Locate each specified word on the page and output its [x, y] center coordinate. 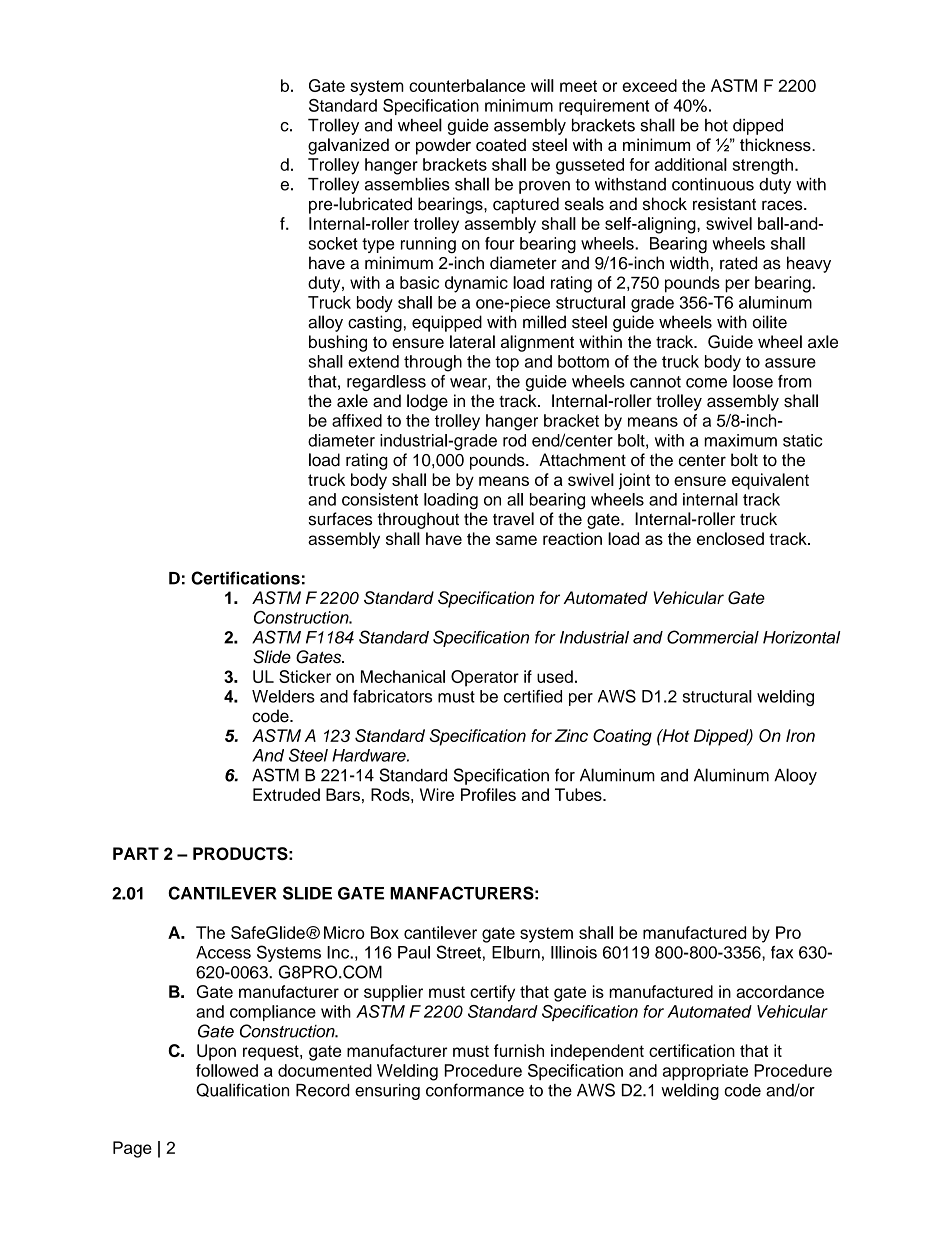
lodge [427, 402]
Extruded [286, 794]
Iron [800, 735]
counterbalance [467, 85]
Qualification [242, 1090]
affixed [357, 420]
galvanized [348, 146]
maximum [740, 440]
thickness [776, 144]
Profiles [488, 794]
